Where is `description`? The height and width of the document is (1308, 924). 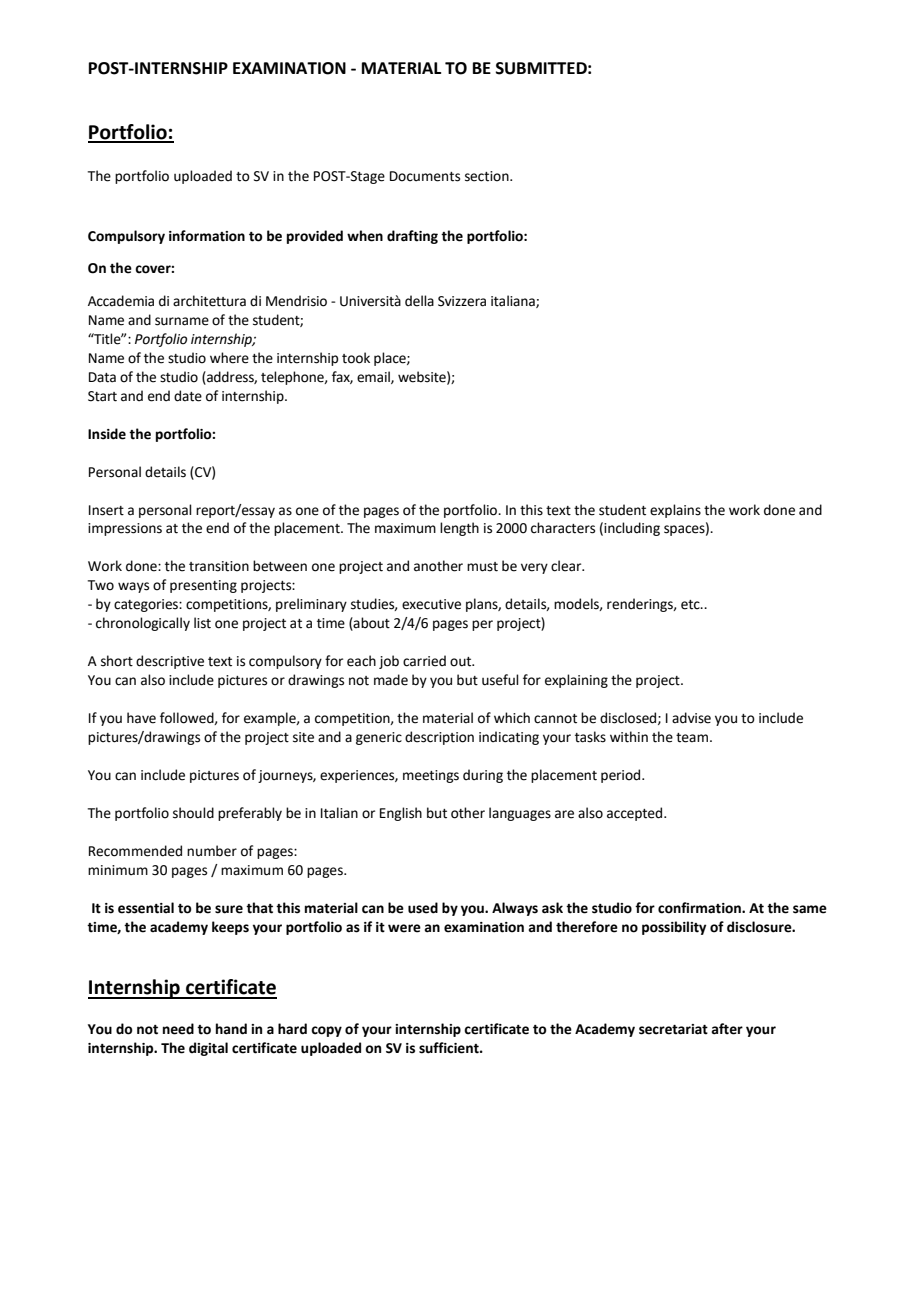
description is located at coordinates (439, 738).
